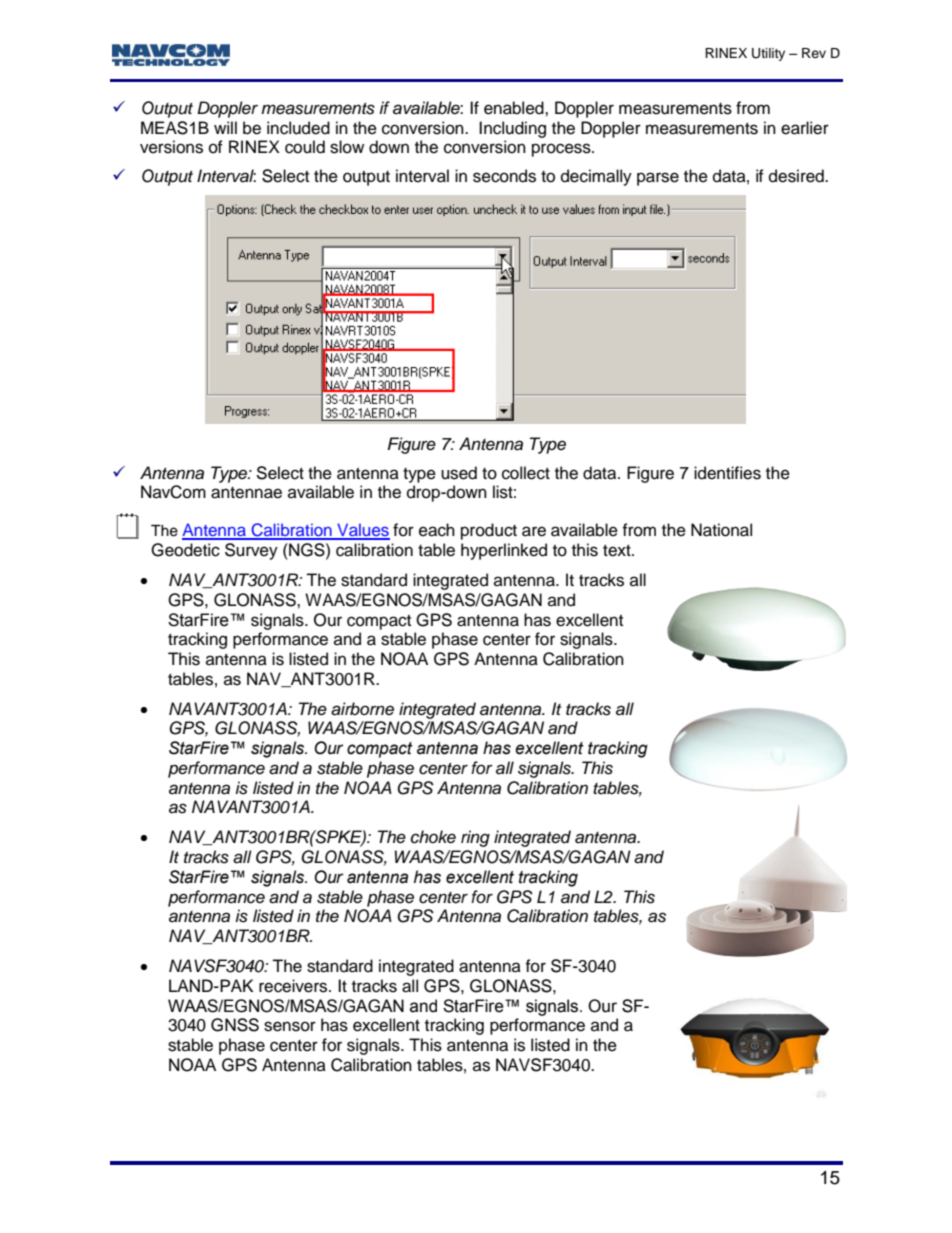  What do you see at coordinates (294, 986) in the page?
I see `receivers` at bounding box center [294, 986].
